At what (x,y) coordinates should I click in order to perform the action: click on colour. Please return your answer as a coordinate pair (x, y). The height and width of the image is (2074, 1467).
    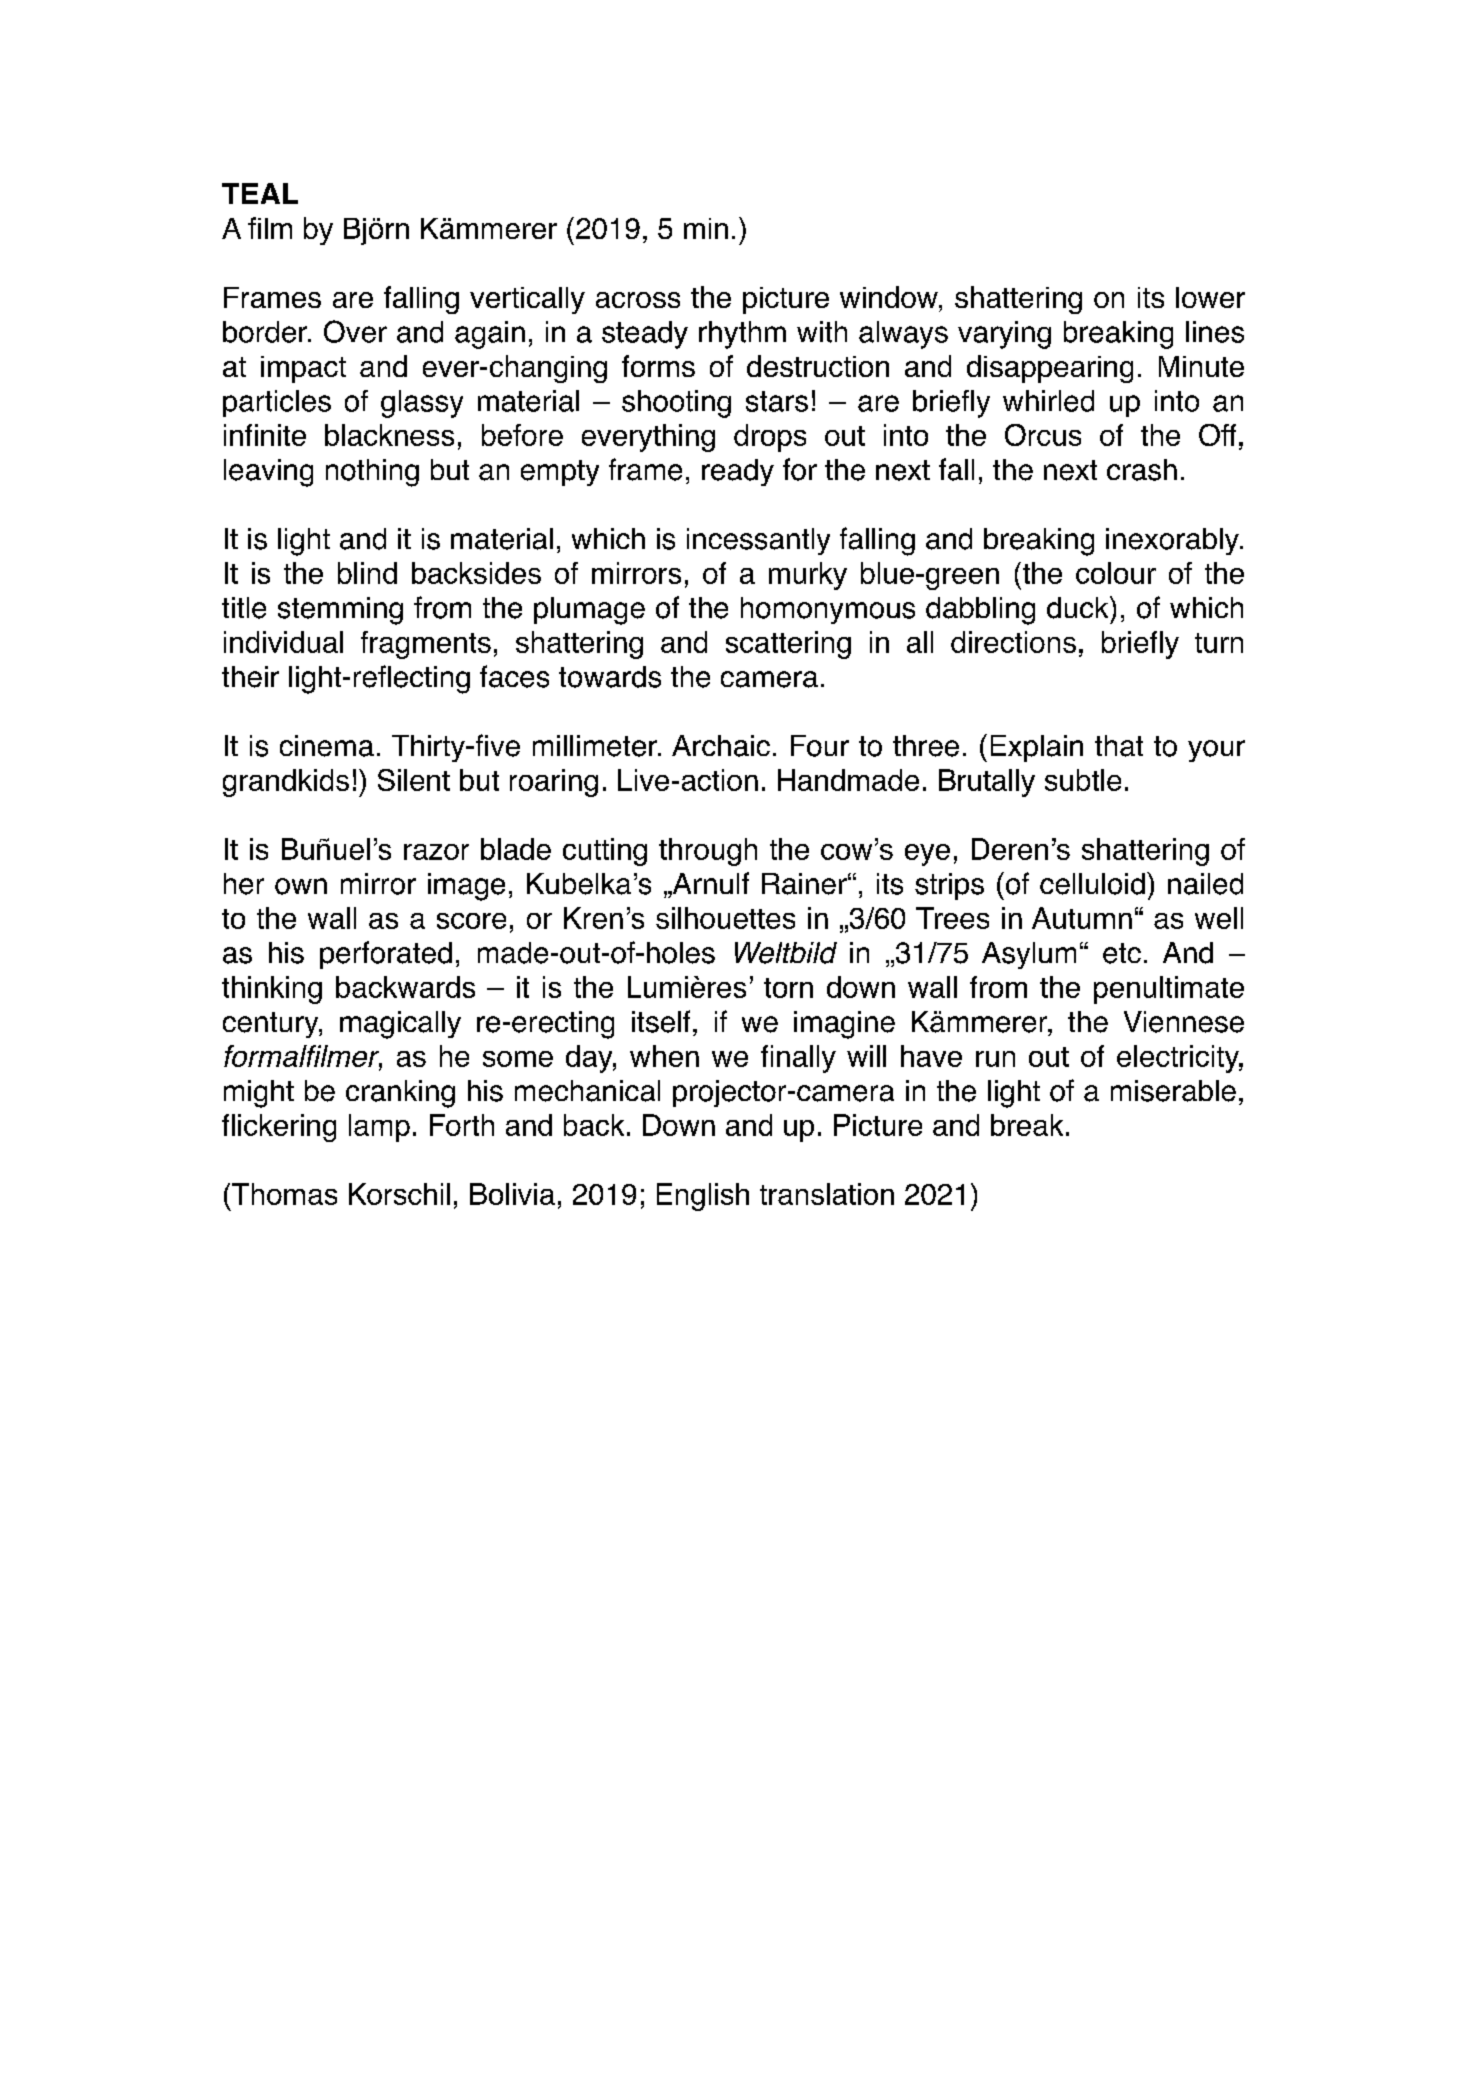
    Looking at the image, I should click on (1116, 573).
